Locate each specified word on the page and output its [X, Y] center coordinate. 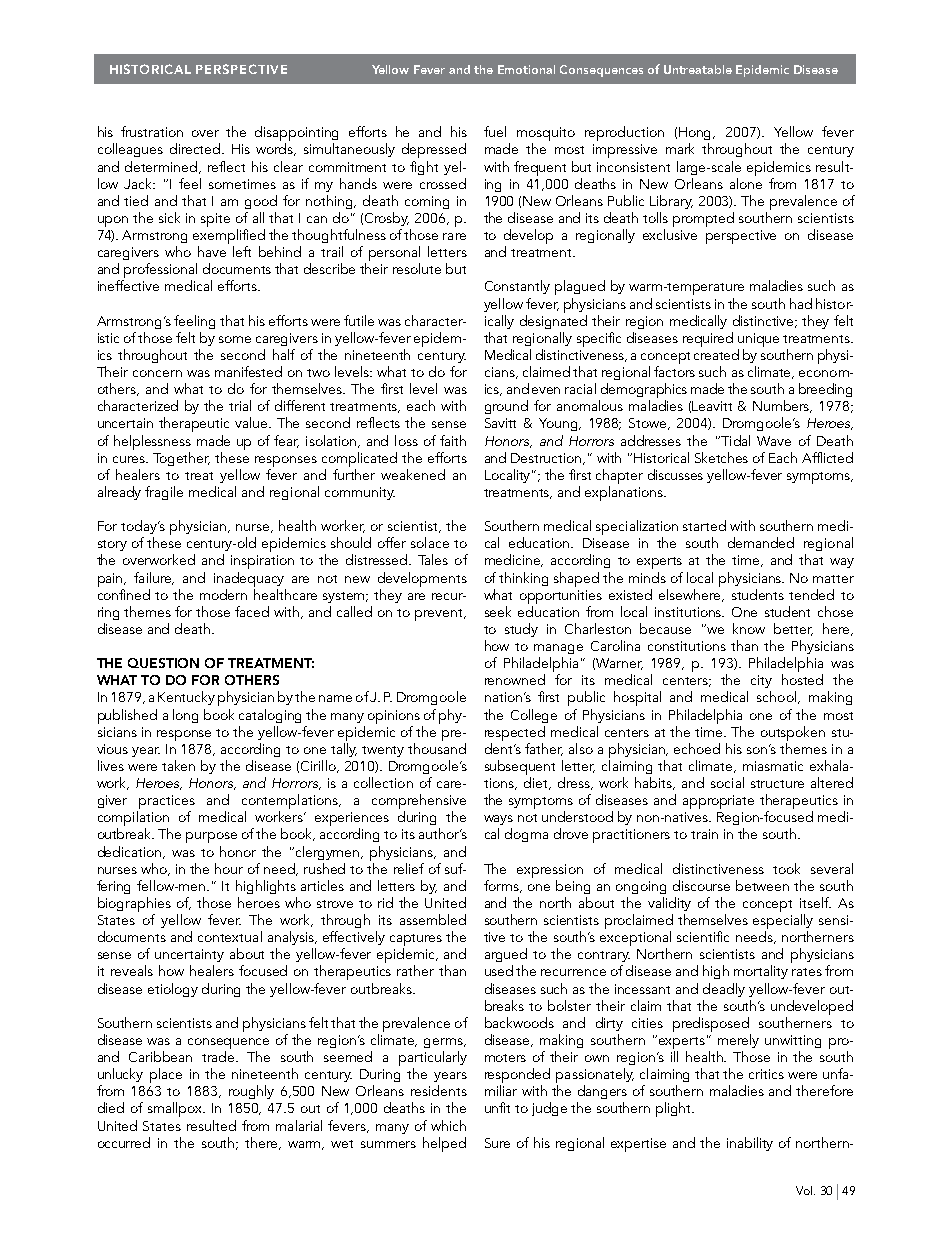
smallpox [176, 1109]
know [749, 628]
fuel [495, 131]
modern [223, 594]
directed [196, 148]
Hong [696, 133]
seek [498, 611]
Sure [497, 1143]
